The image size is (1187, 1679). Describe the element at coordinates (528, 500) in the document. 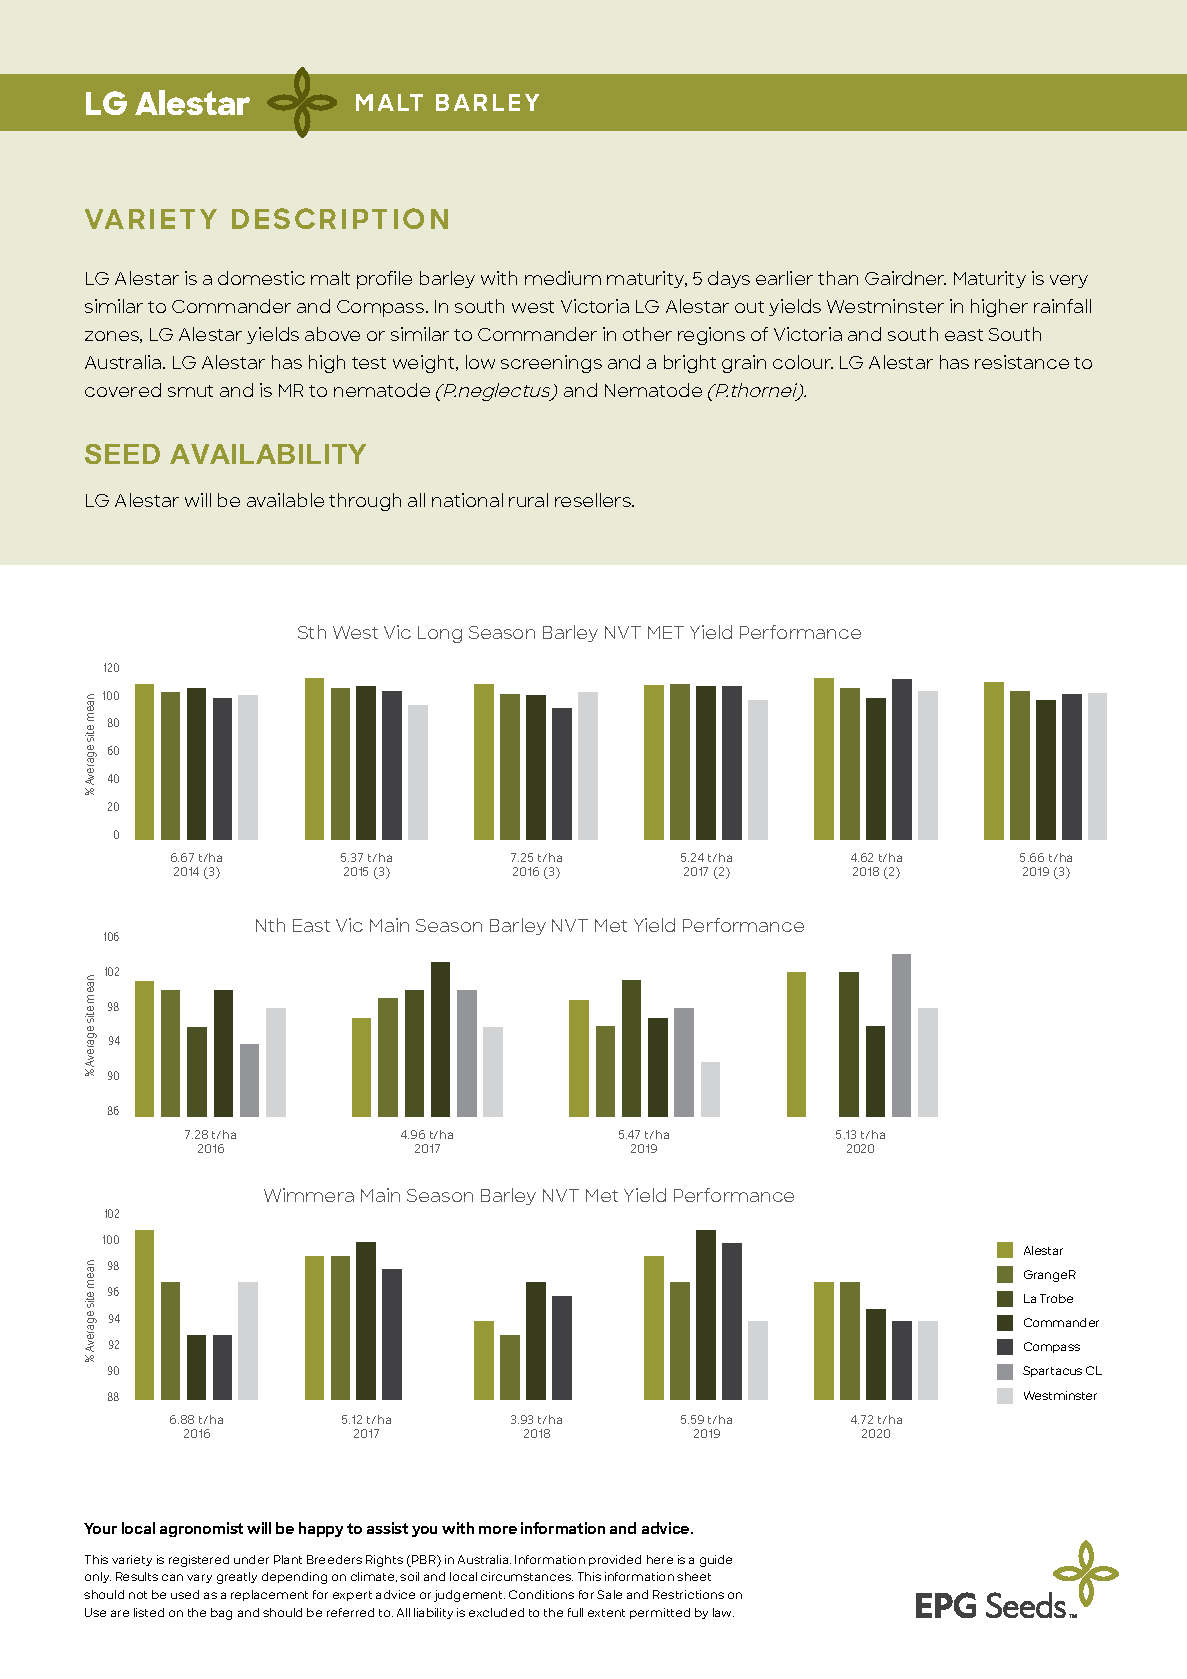

I see `rural` at that location.
